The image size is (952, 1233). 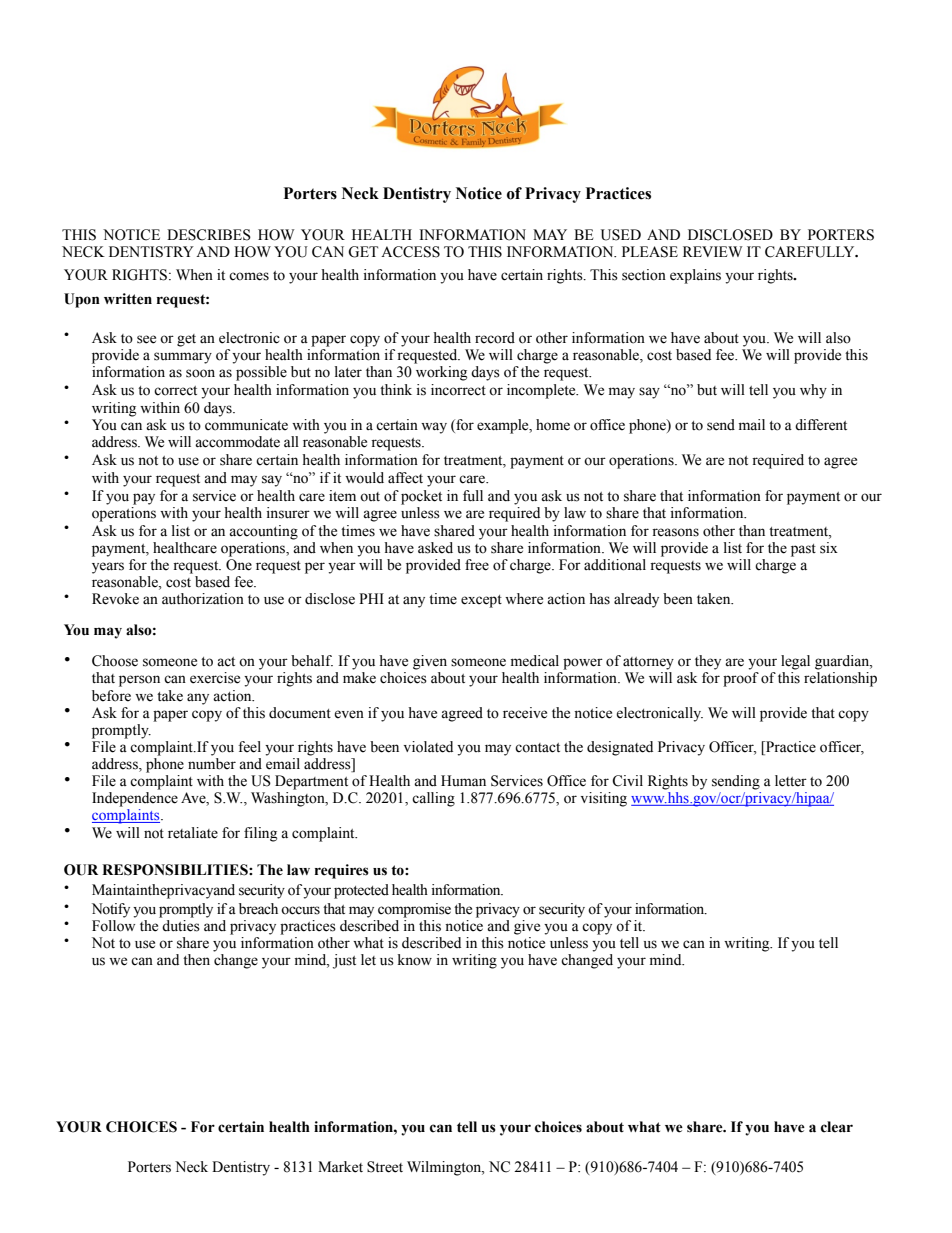 What do you see at coordinates (209, 235) in the screenshot?
I see `DESCRIBES` at bounding box center [209, 235].
